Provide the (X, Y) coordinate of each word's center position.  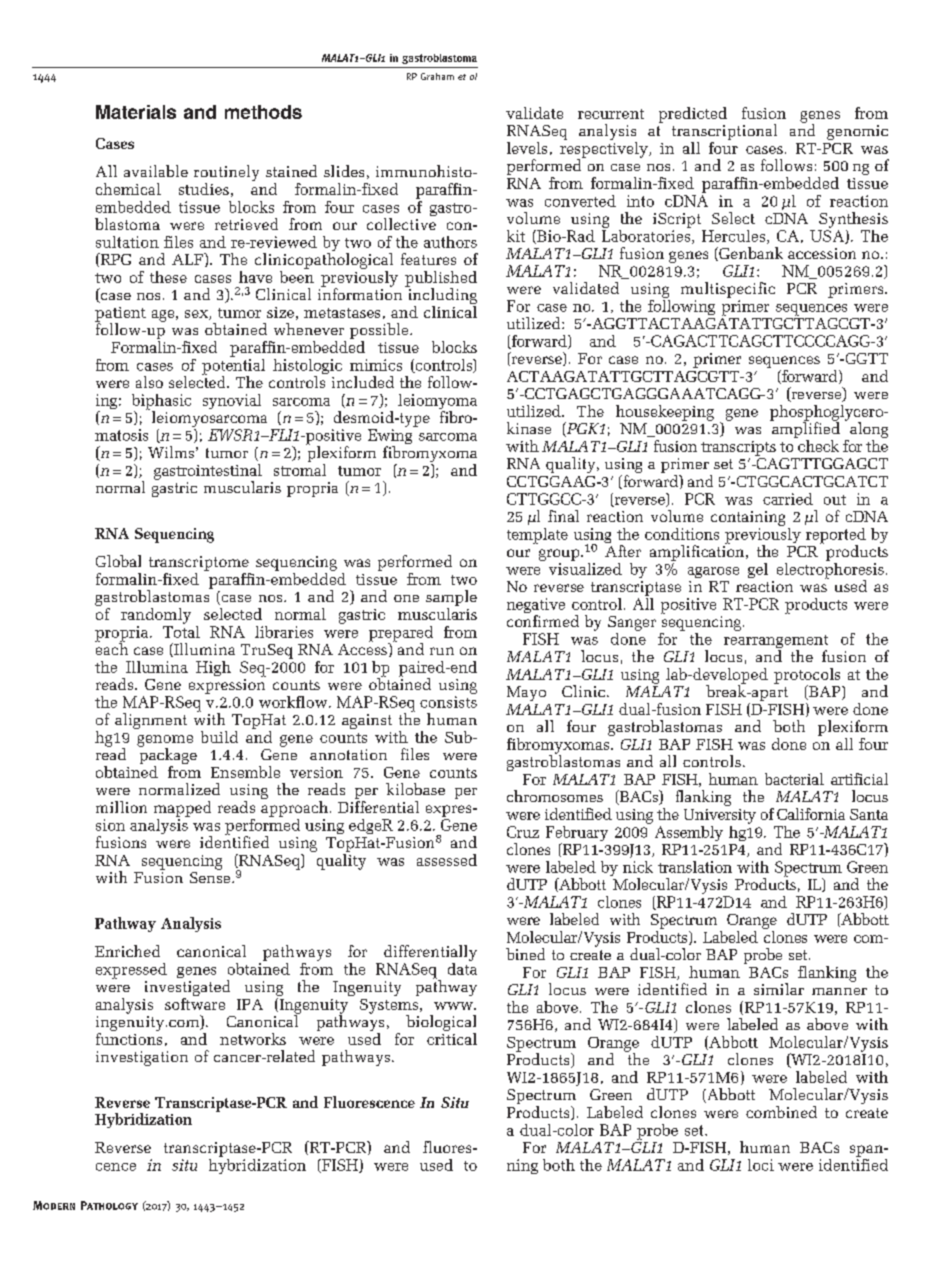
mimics (376, 365)
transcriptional (724, 133)
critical (452, 1037)
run (442, 651)
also (149, 382)
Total (181, 630)
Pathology (109, 1205)
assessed (447, 860)
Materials (136, 112)
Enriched (127, 951)
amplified (805, 430)
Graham (437, 76)
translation (695, 867)
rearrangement (776, 643)
